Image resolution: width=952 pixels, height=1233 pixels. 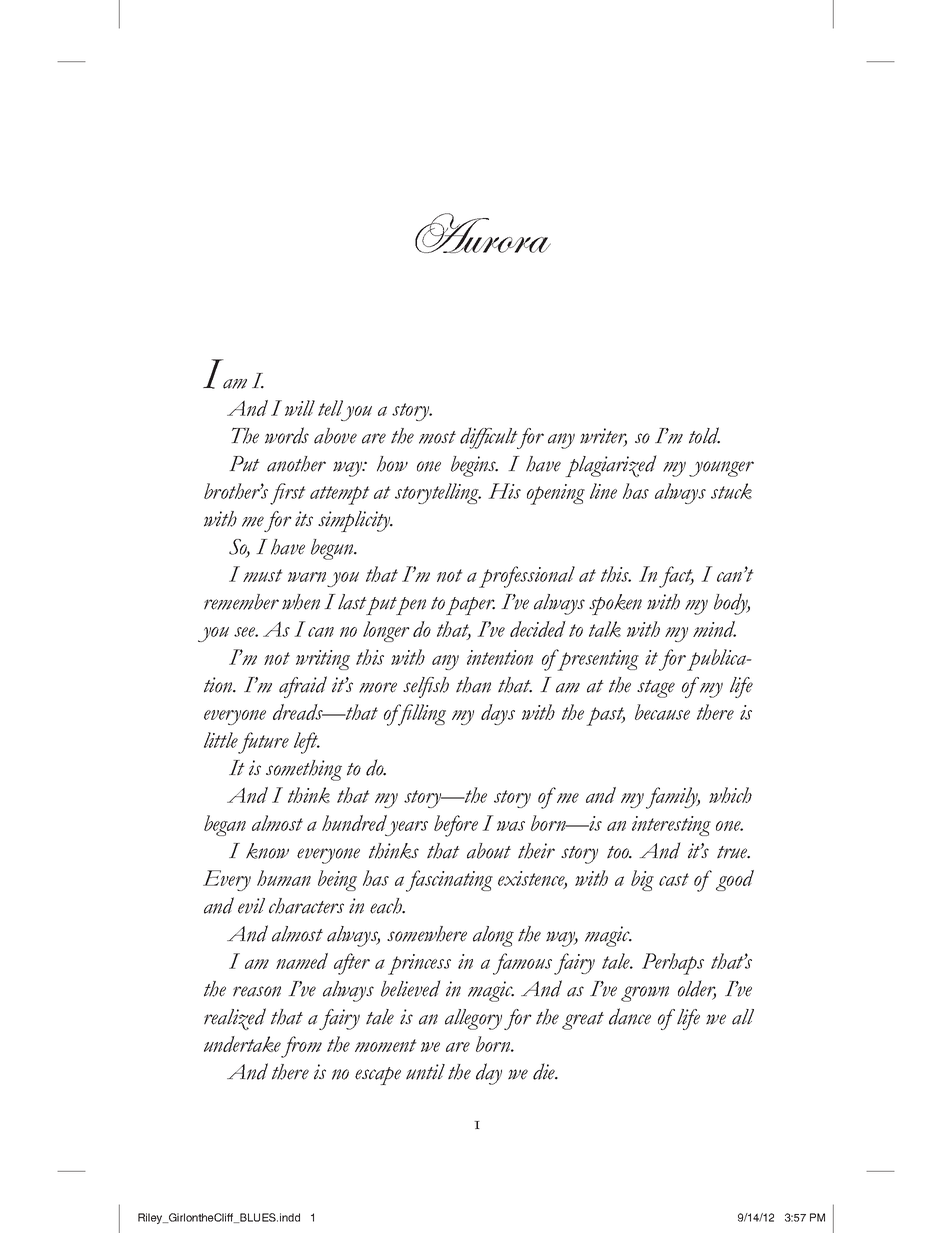 What do you see at coordinates (473, 685) in the screenshot?
I see `than` at bounding box center [473, 685].
